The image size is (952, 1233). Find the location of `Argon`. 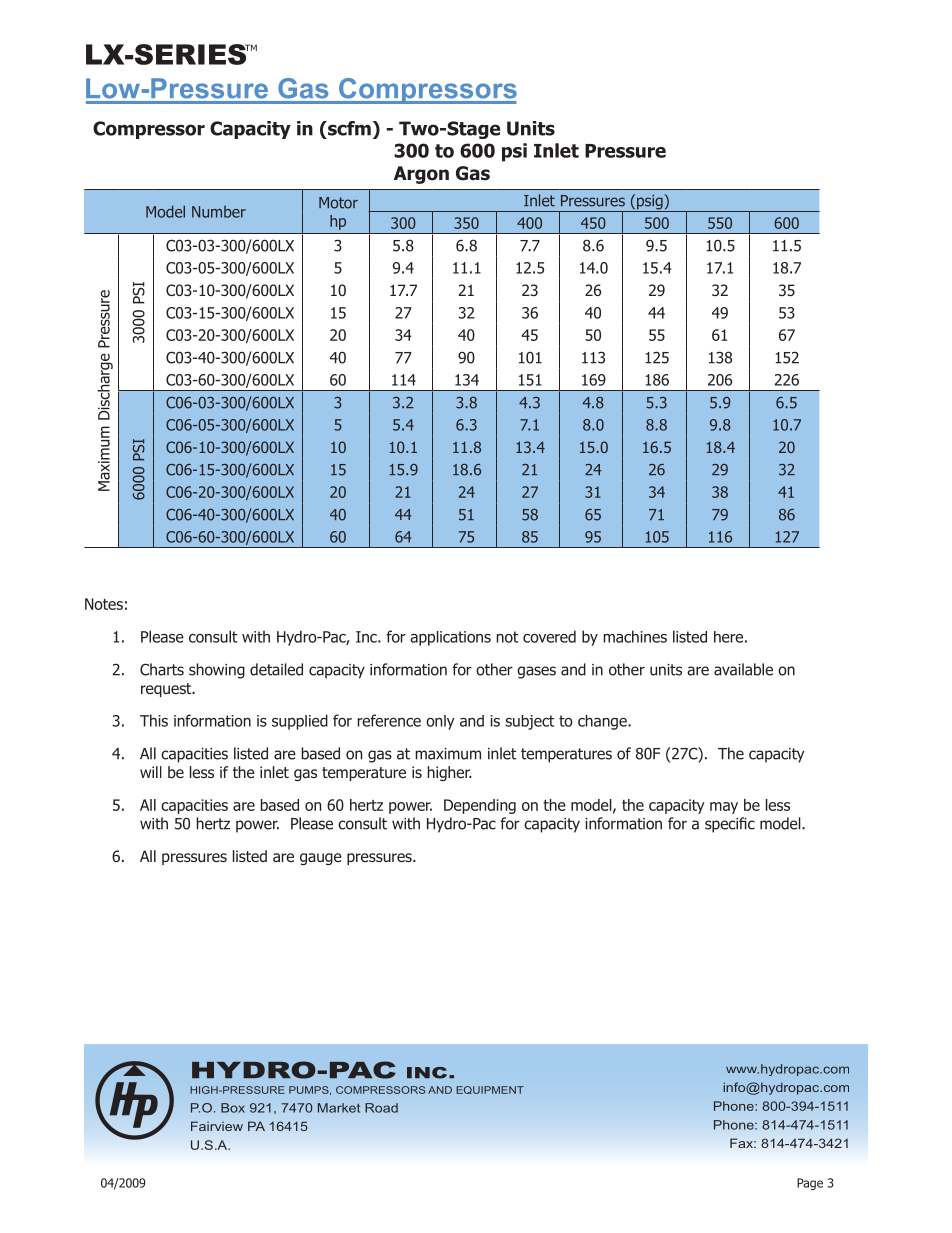

Argon is located at coordinates (421, 175).
